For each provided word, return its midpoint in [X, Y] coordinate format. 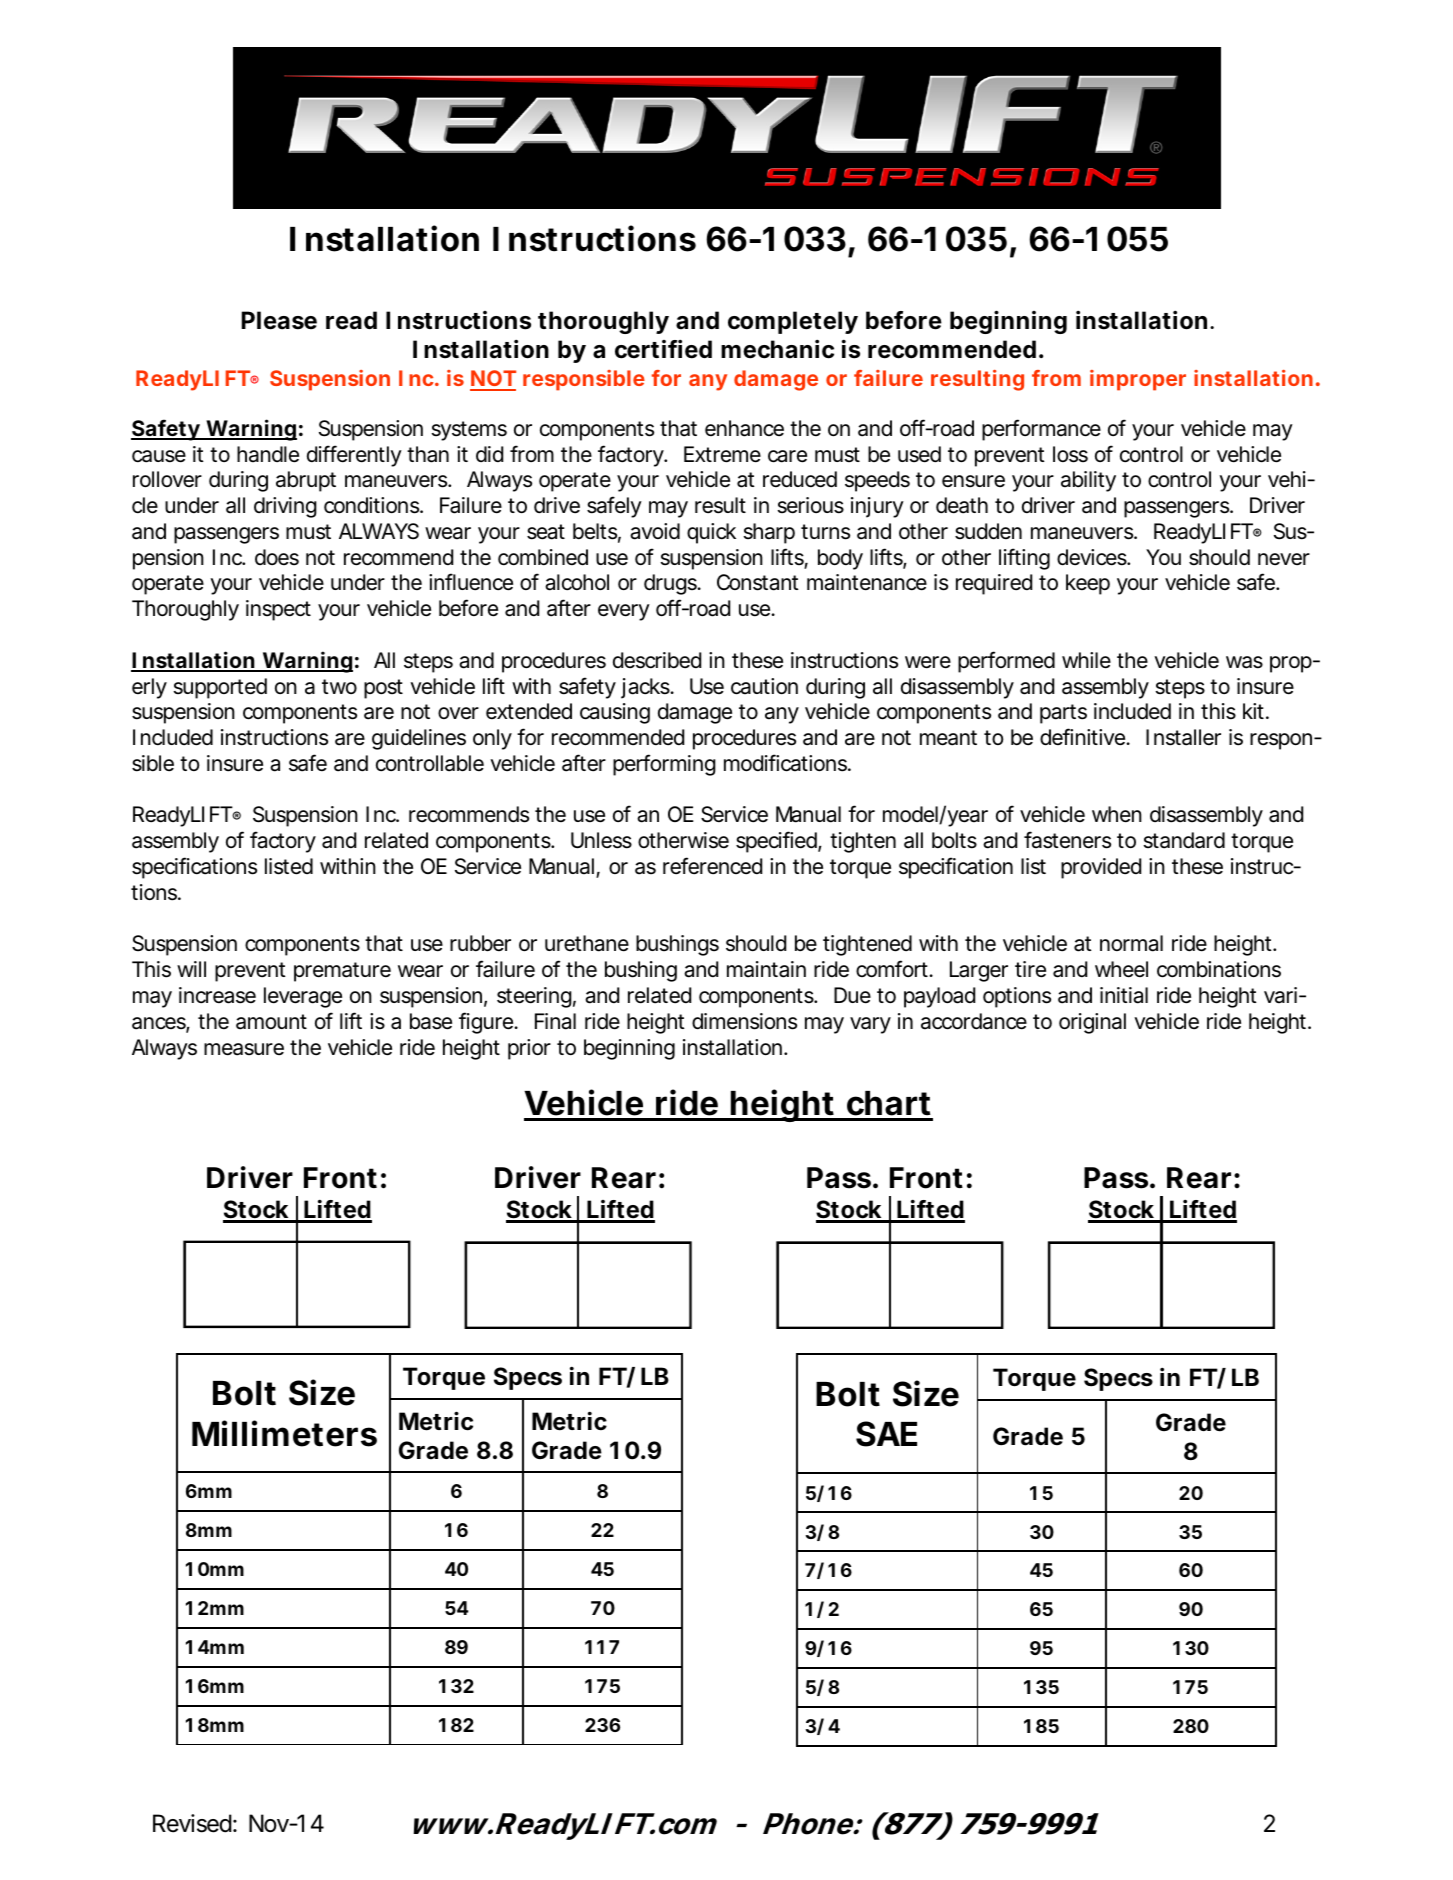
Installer [1183, 737]
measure [244, 1049]
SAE [886, 1434]
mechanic [777, 349]
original [1092, 1023]
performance [1041, 430]
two [339, 686]
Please [279, 320]
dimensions [744, 1021]
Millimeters [284, 1433]
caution [764, 686]
